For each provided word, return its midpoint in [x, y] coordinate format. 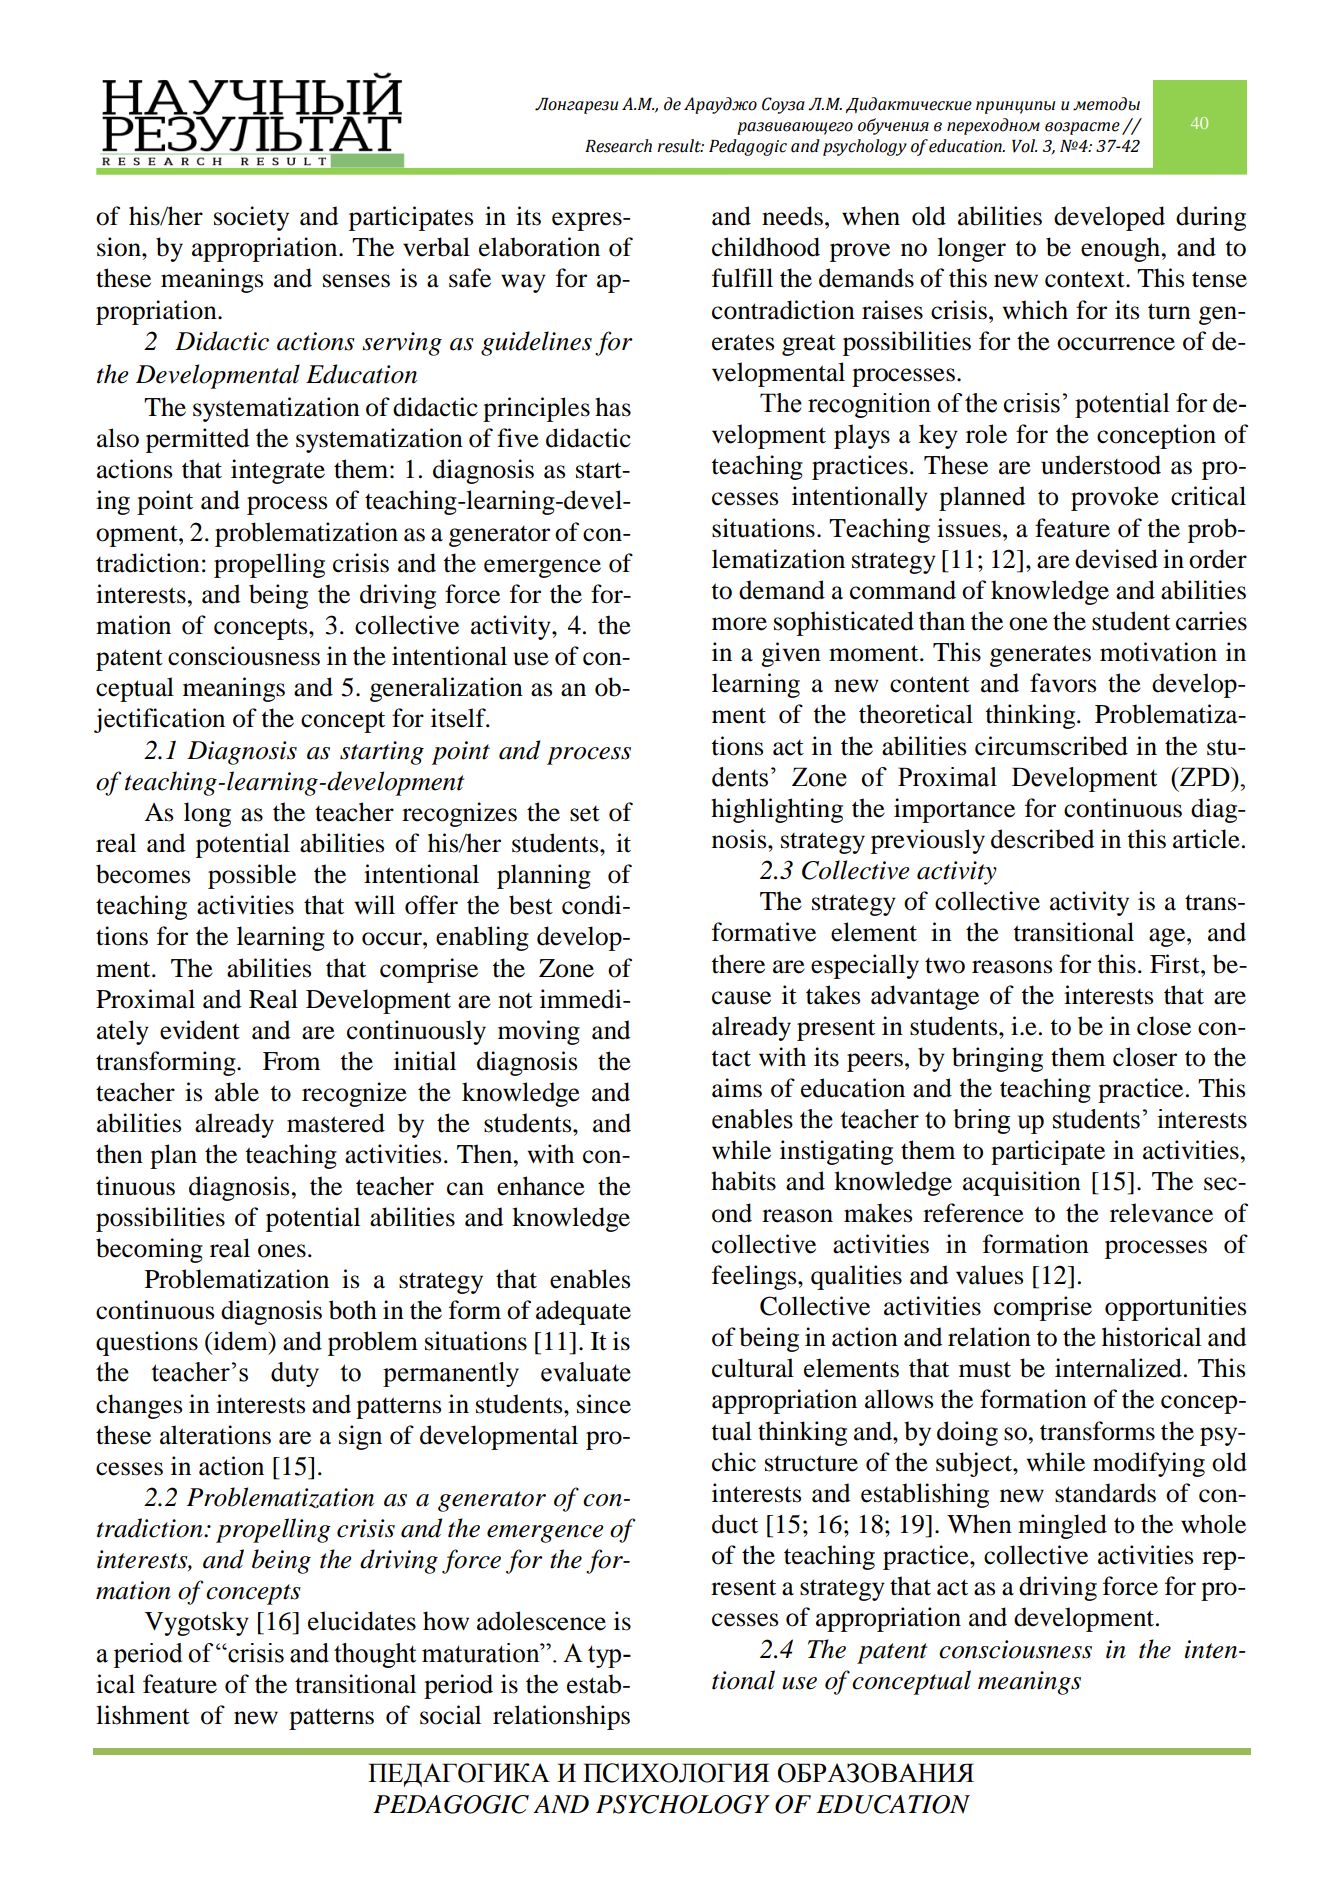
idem [240, 1341]
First [1176, 964]
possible [252, 876]
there [738, 964]
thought [375, 1655]
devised [1116, 559]
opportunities [1175, 1308]
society [251, 218]
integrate [278, 471]
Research [618, 146]
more [739, 624]
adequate [583, 1312]
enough [1122, 249]
